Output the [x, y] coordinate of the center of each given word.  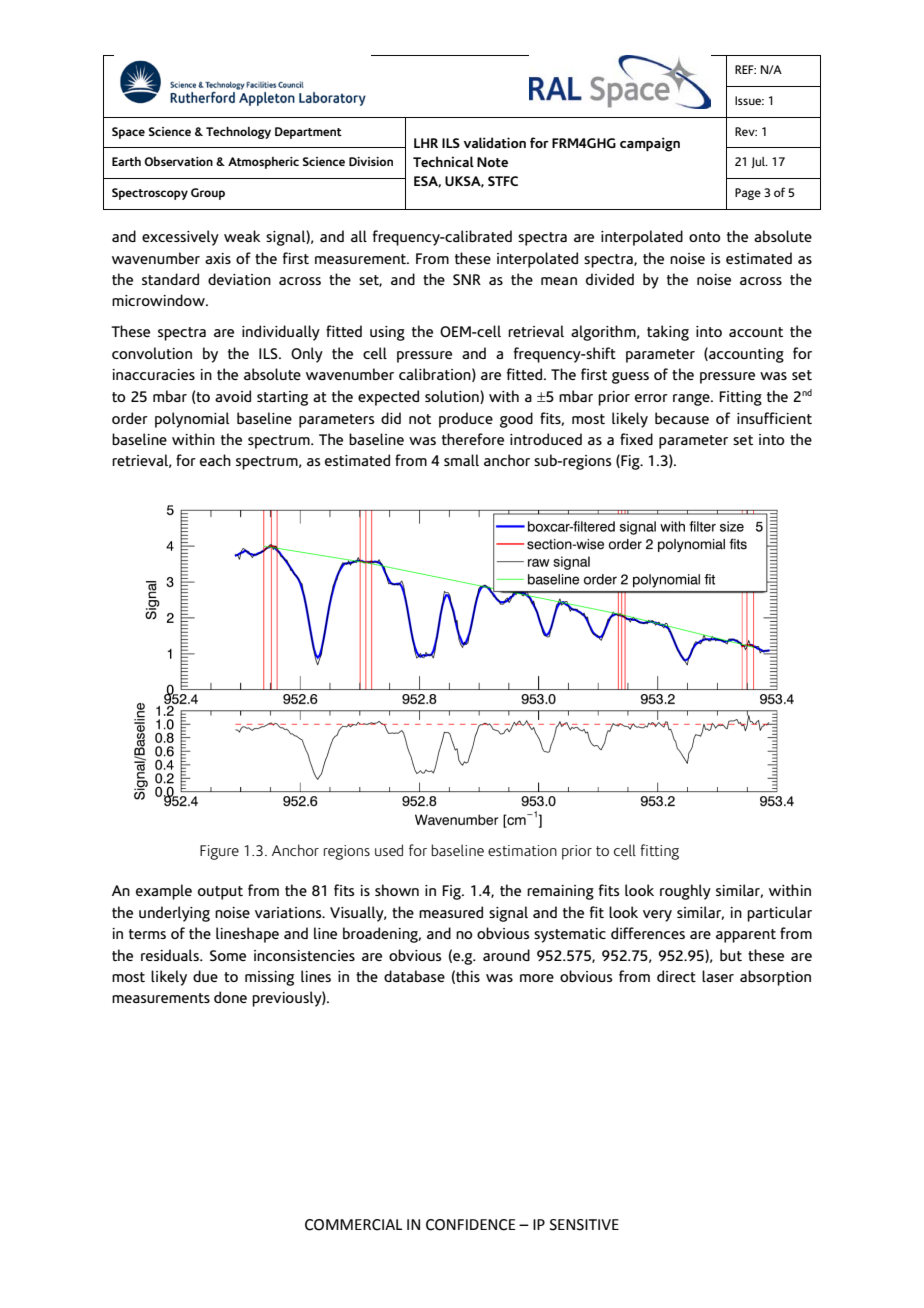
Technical [443, 161]
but [731, 955]
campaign [650, 144]
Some [228, 955]
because [682, 418]
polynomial [192, 420]
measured [451, 912]
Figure [219, 852]
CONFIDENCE [471, 1225]
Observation [178, 161]
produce [466, 420]
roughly [685, 892]
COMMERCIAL [353, 1225]
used [389, 850]
